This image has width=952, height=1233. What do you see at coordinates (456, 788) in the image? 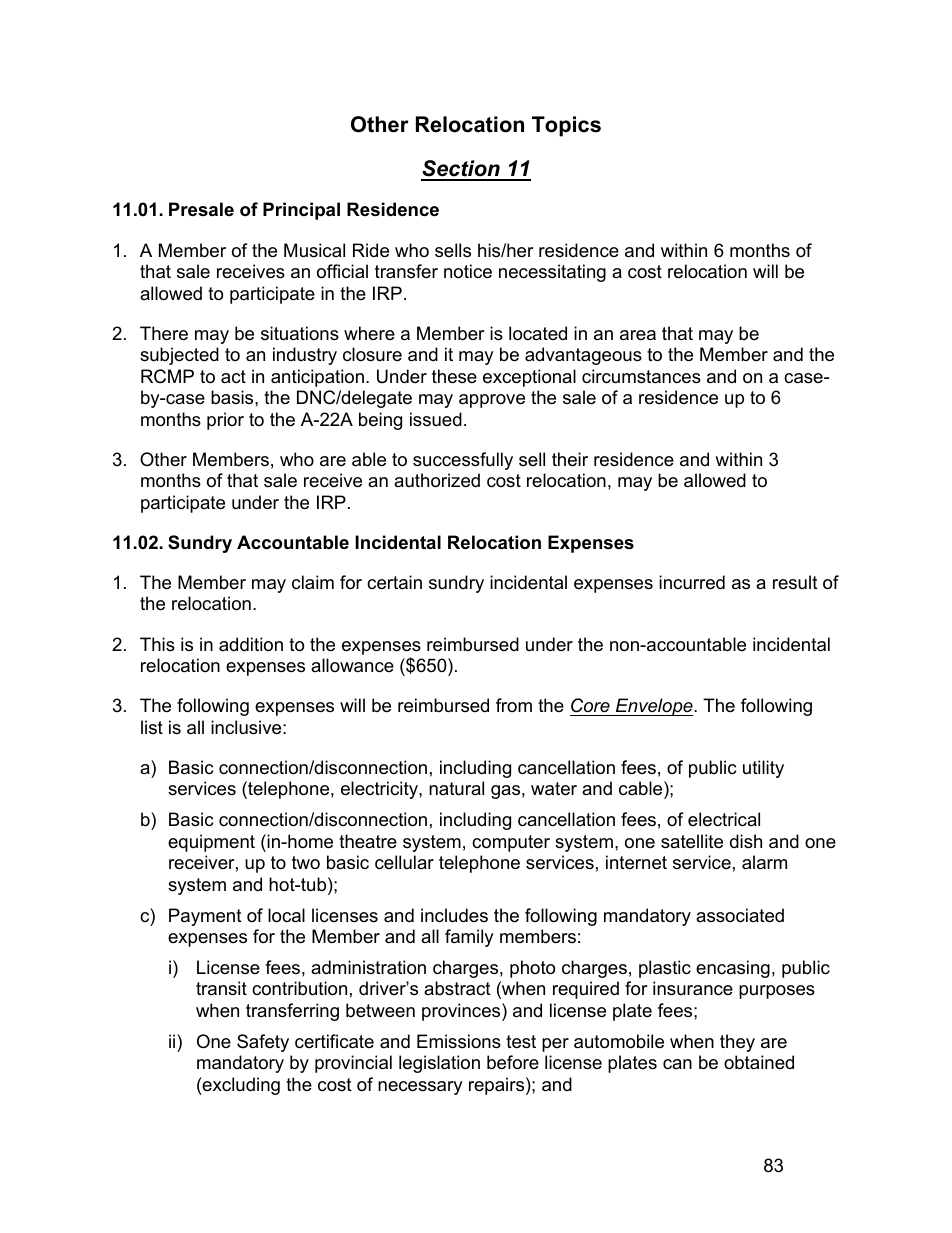
I see `natural` at bounding box center [456, 788].
